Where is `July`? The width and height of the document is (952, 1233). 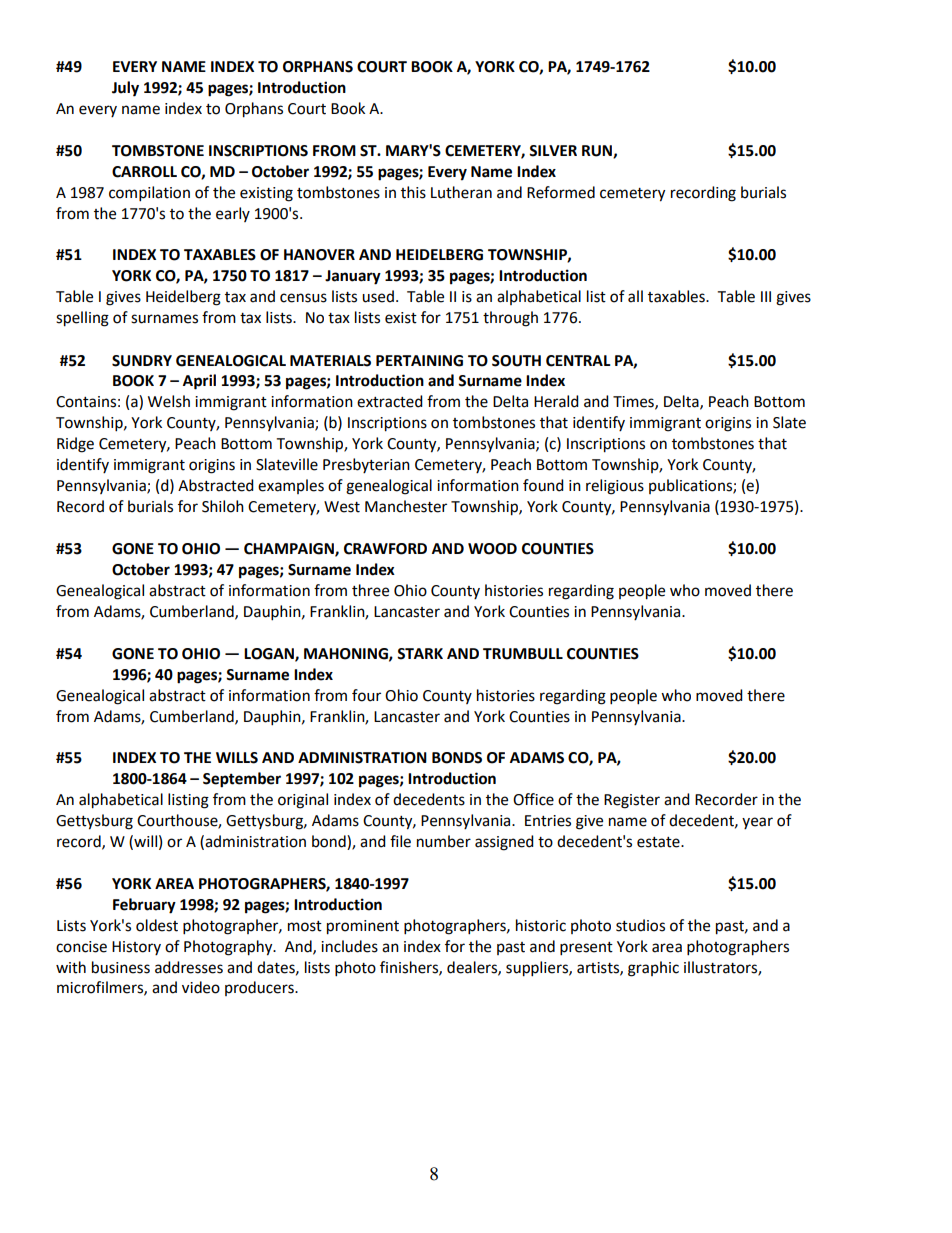
July is located at coordinates (125, 89).
